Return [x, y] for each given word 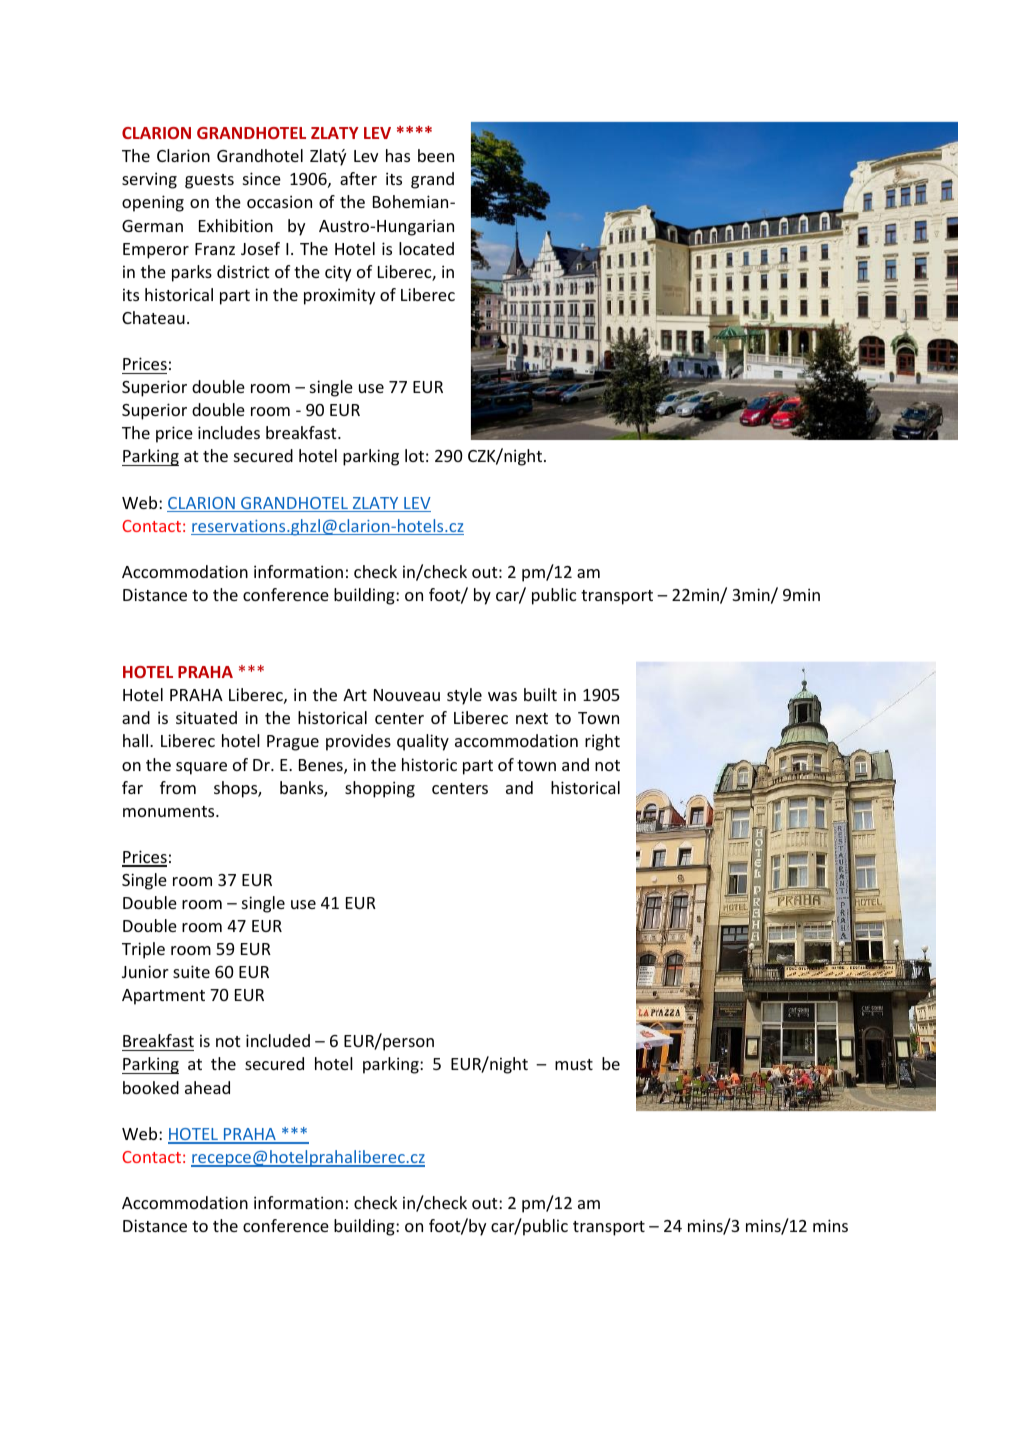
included [278, 1040]
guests [209, 181]
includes [229, 432]
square [201, 768]
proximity [339, 296]
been [436, 155]
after [358, 178]
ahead [207, 1087]
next [532, 718]
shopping [380, 789]
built [540, 694]
